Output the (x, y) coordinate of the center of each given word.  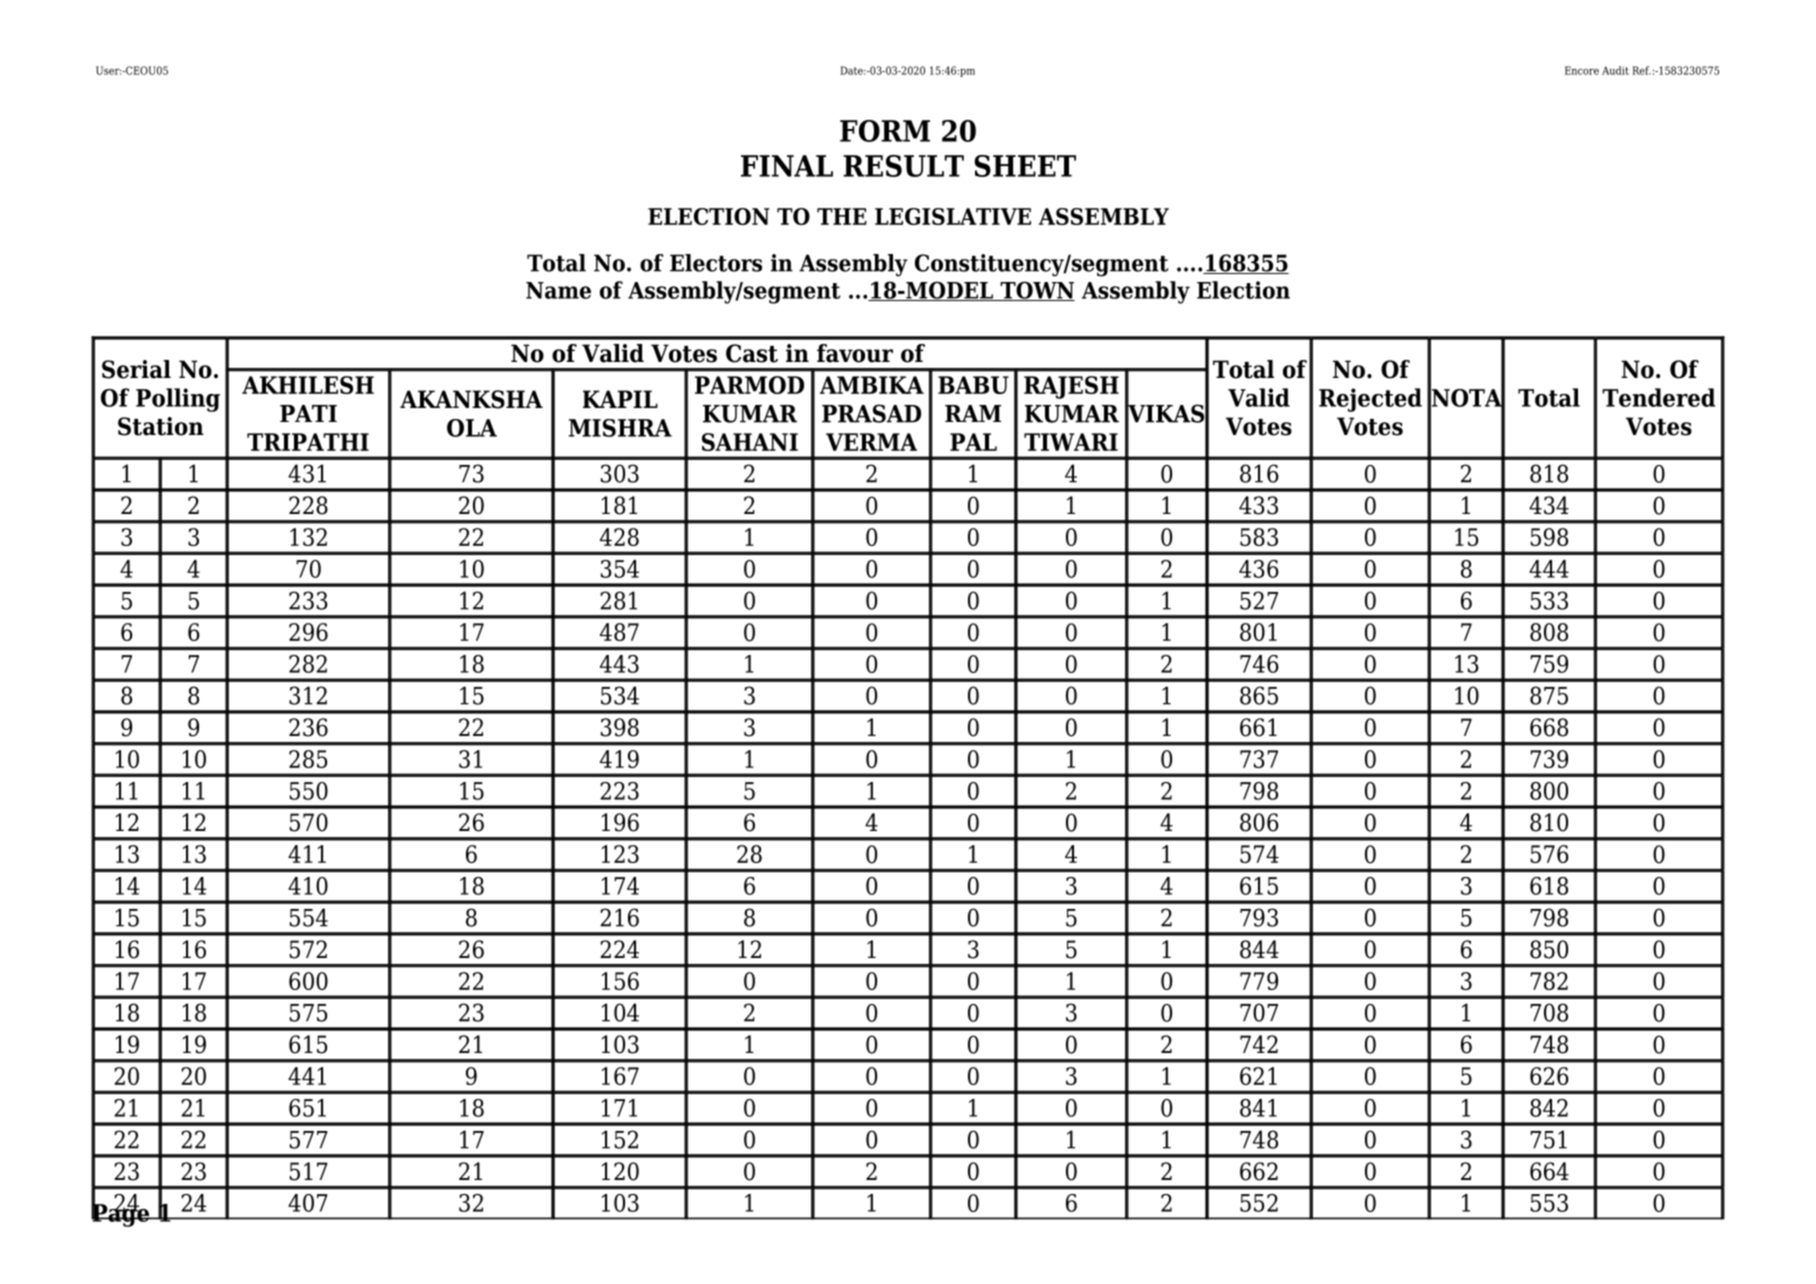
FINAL (787, 166)
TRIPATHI (308, 442)
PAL (973, 442)
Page (121, 1214)
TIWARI (1071, 442)
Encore (1582, 70)
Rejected (1370, 400)
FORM (885, 131)
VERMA (871, 442)
